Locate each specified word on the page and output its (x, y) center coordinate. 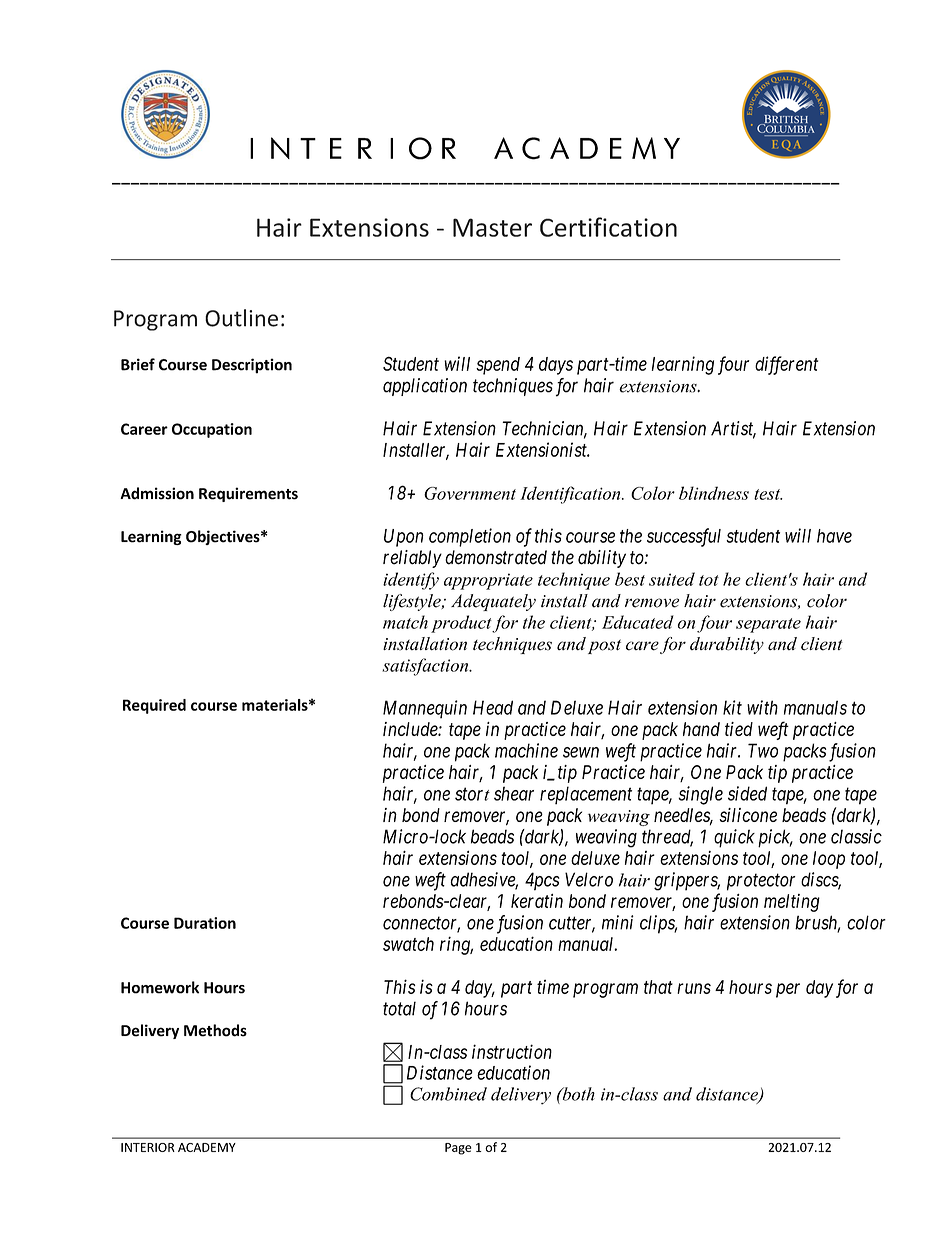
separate (768, 625)
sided (747, 793)
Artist (733, 429)
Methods (215, 1030)
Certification (608, 227)
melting (792, 903)
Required (154, 706)
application (425, 387)
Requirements (248, 494)
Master (492, 227)
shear (514, 793)
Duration (205, 923)
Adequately (493, 602)
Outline (241, 318)
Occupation (212, 430)
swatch (408, 944)
